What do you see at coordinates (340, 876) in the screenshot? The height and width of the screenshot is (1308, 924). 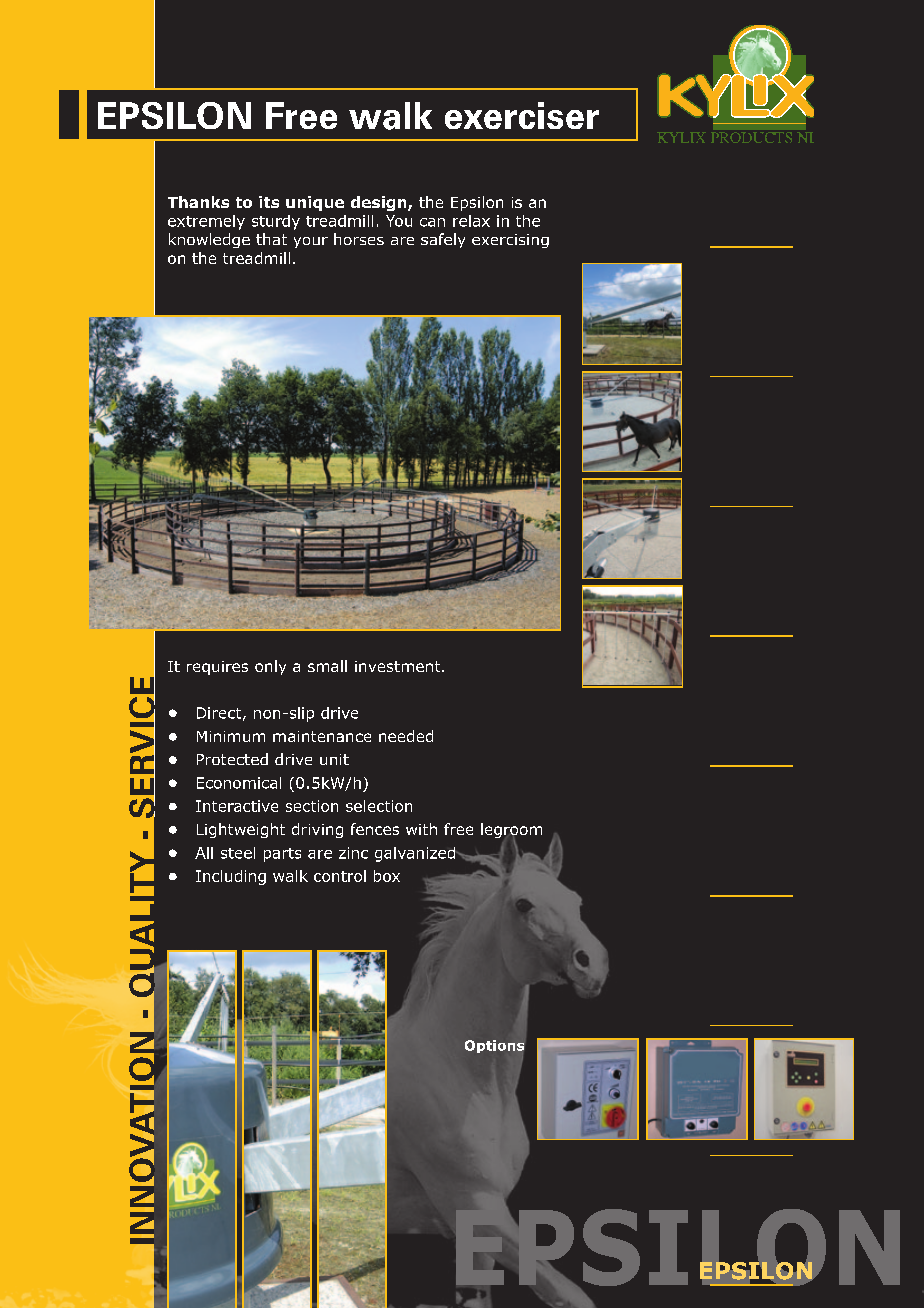 I see `control` at bounding box center [340, 876].
